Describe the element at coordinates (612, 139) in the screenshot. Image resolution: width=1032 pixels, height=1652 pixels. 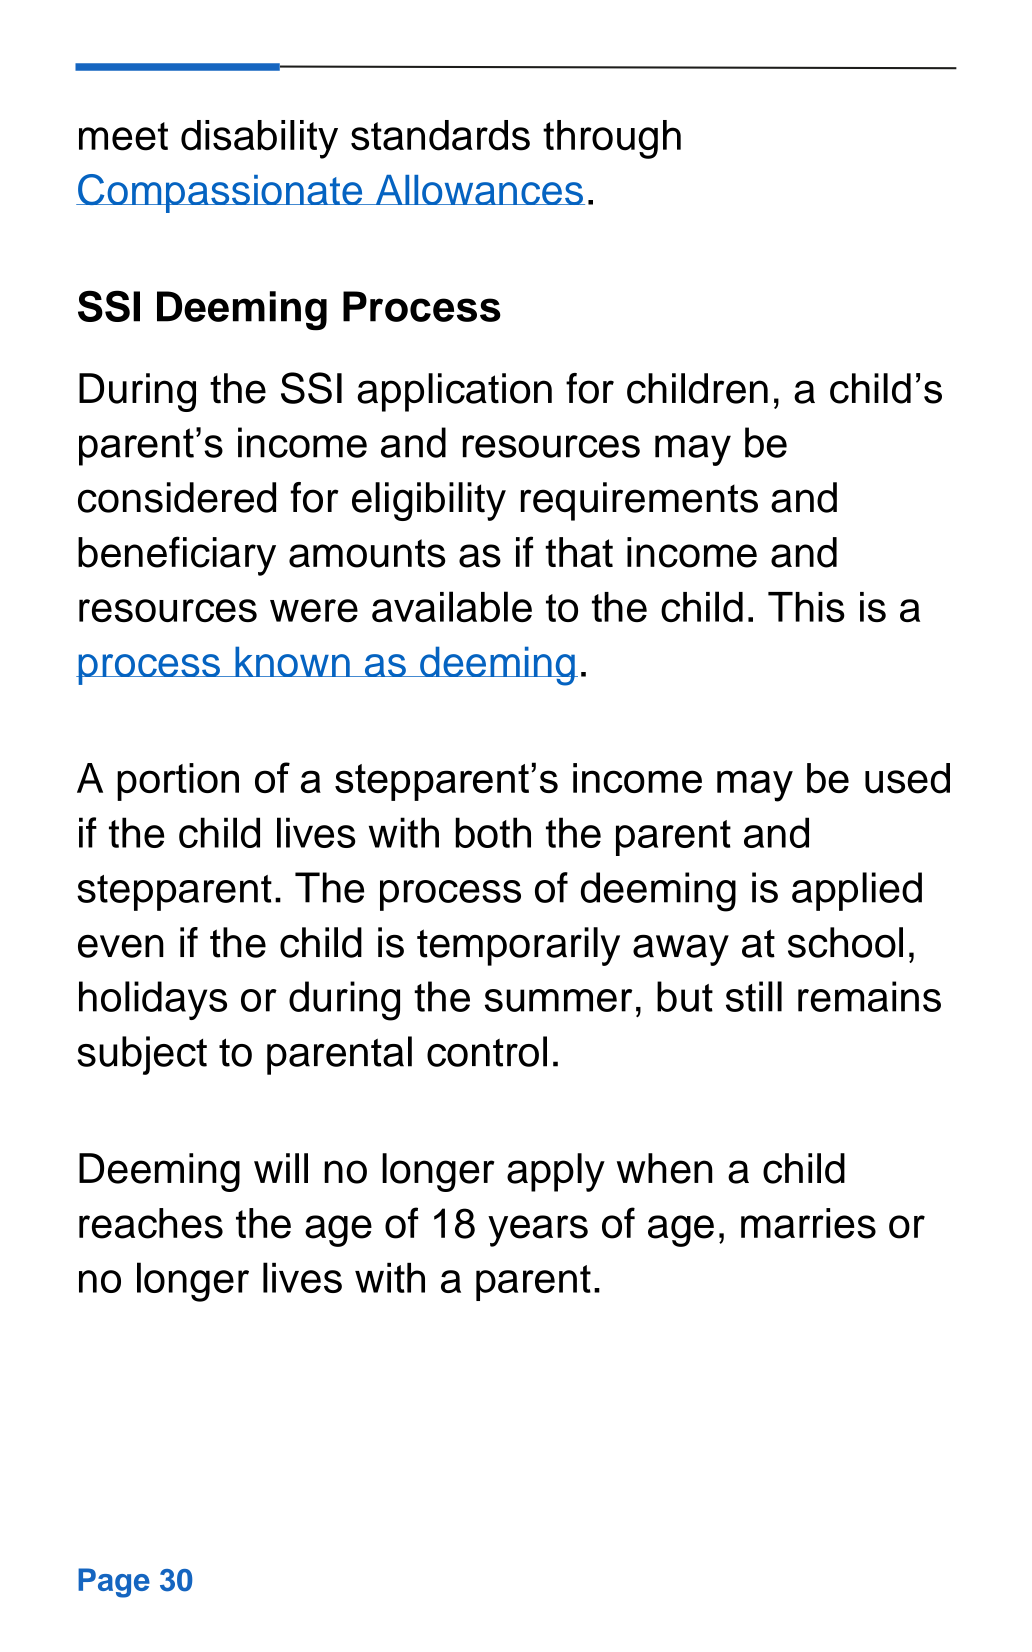
I see `through` at that location.
